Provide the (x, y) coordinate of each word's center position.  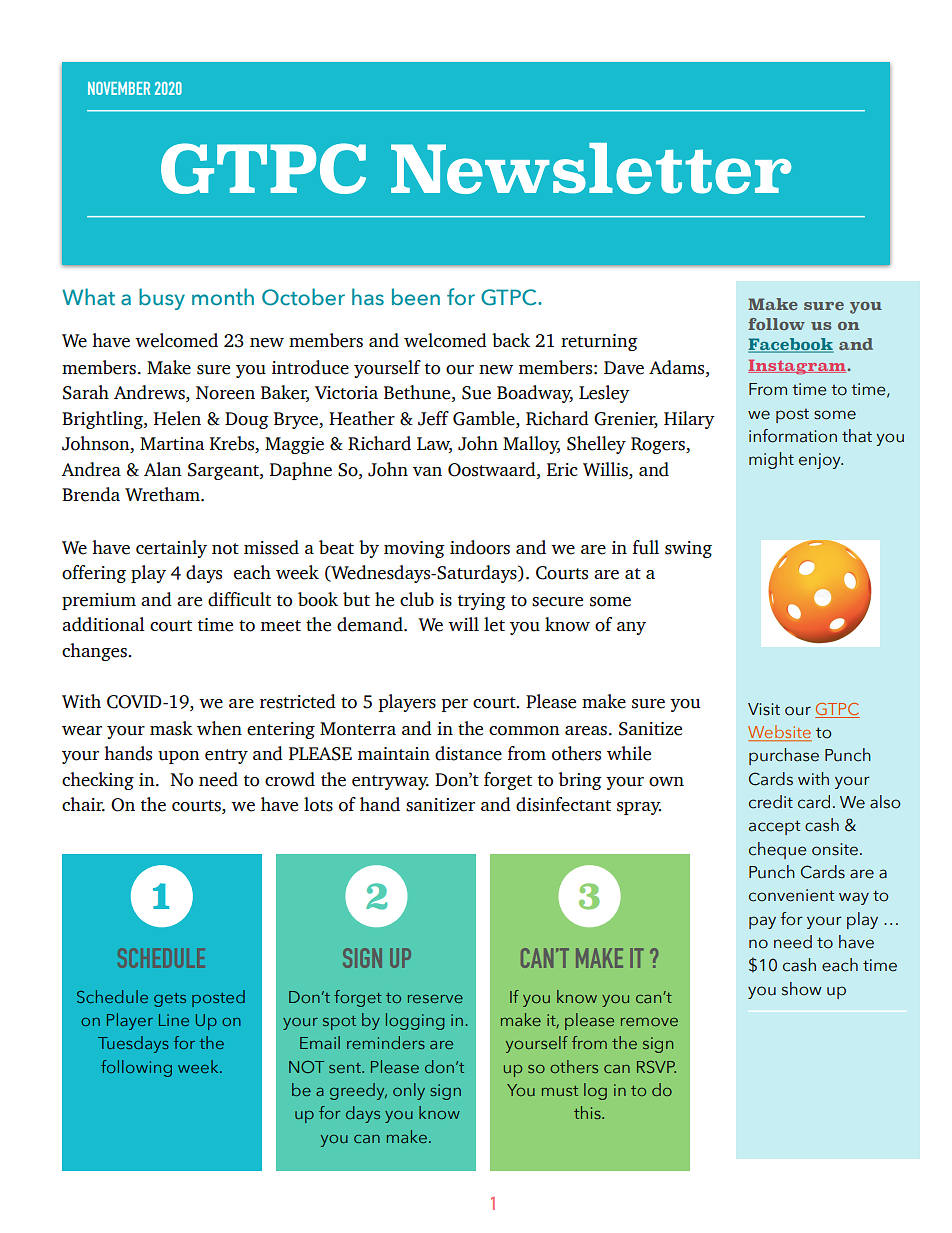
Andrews (150, 392)
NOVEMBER (119, 88)
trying (482, 601)
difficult (239, 599)
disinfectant (563, 804)
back (511, 340)
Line (174, 1020)
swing (688, 549)
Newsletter (591, 168)
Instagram (798, 367)
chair (83, 804)
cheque (778, 850)
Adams (678, 367)
